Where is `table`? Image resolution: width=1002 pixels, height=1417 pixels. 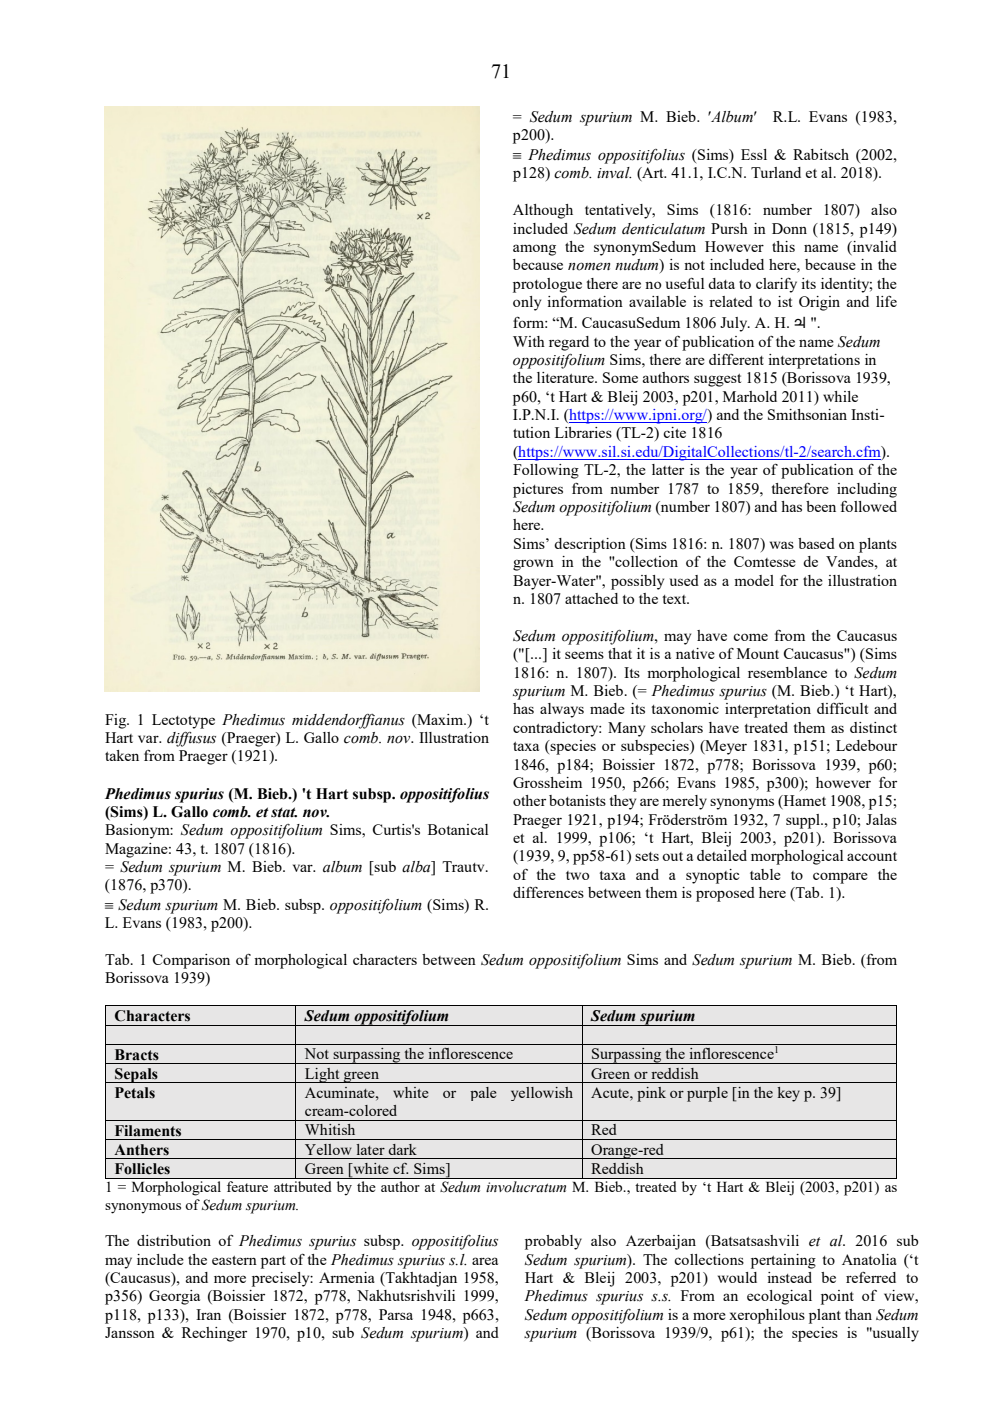 table is located at coordinates (765, 874).
